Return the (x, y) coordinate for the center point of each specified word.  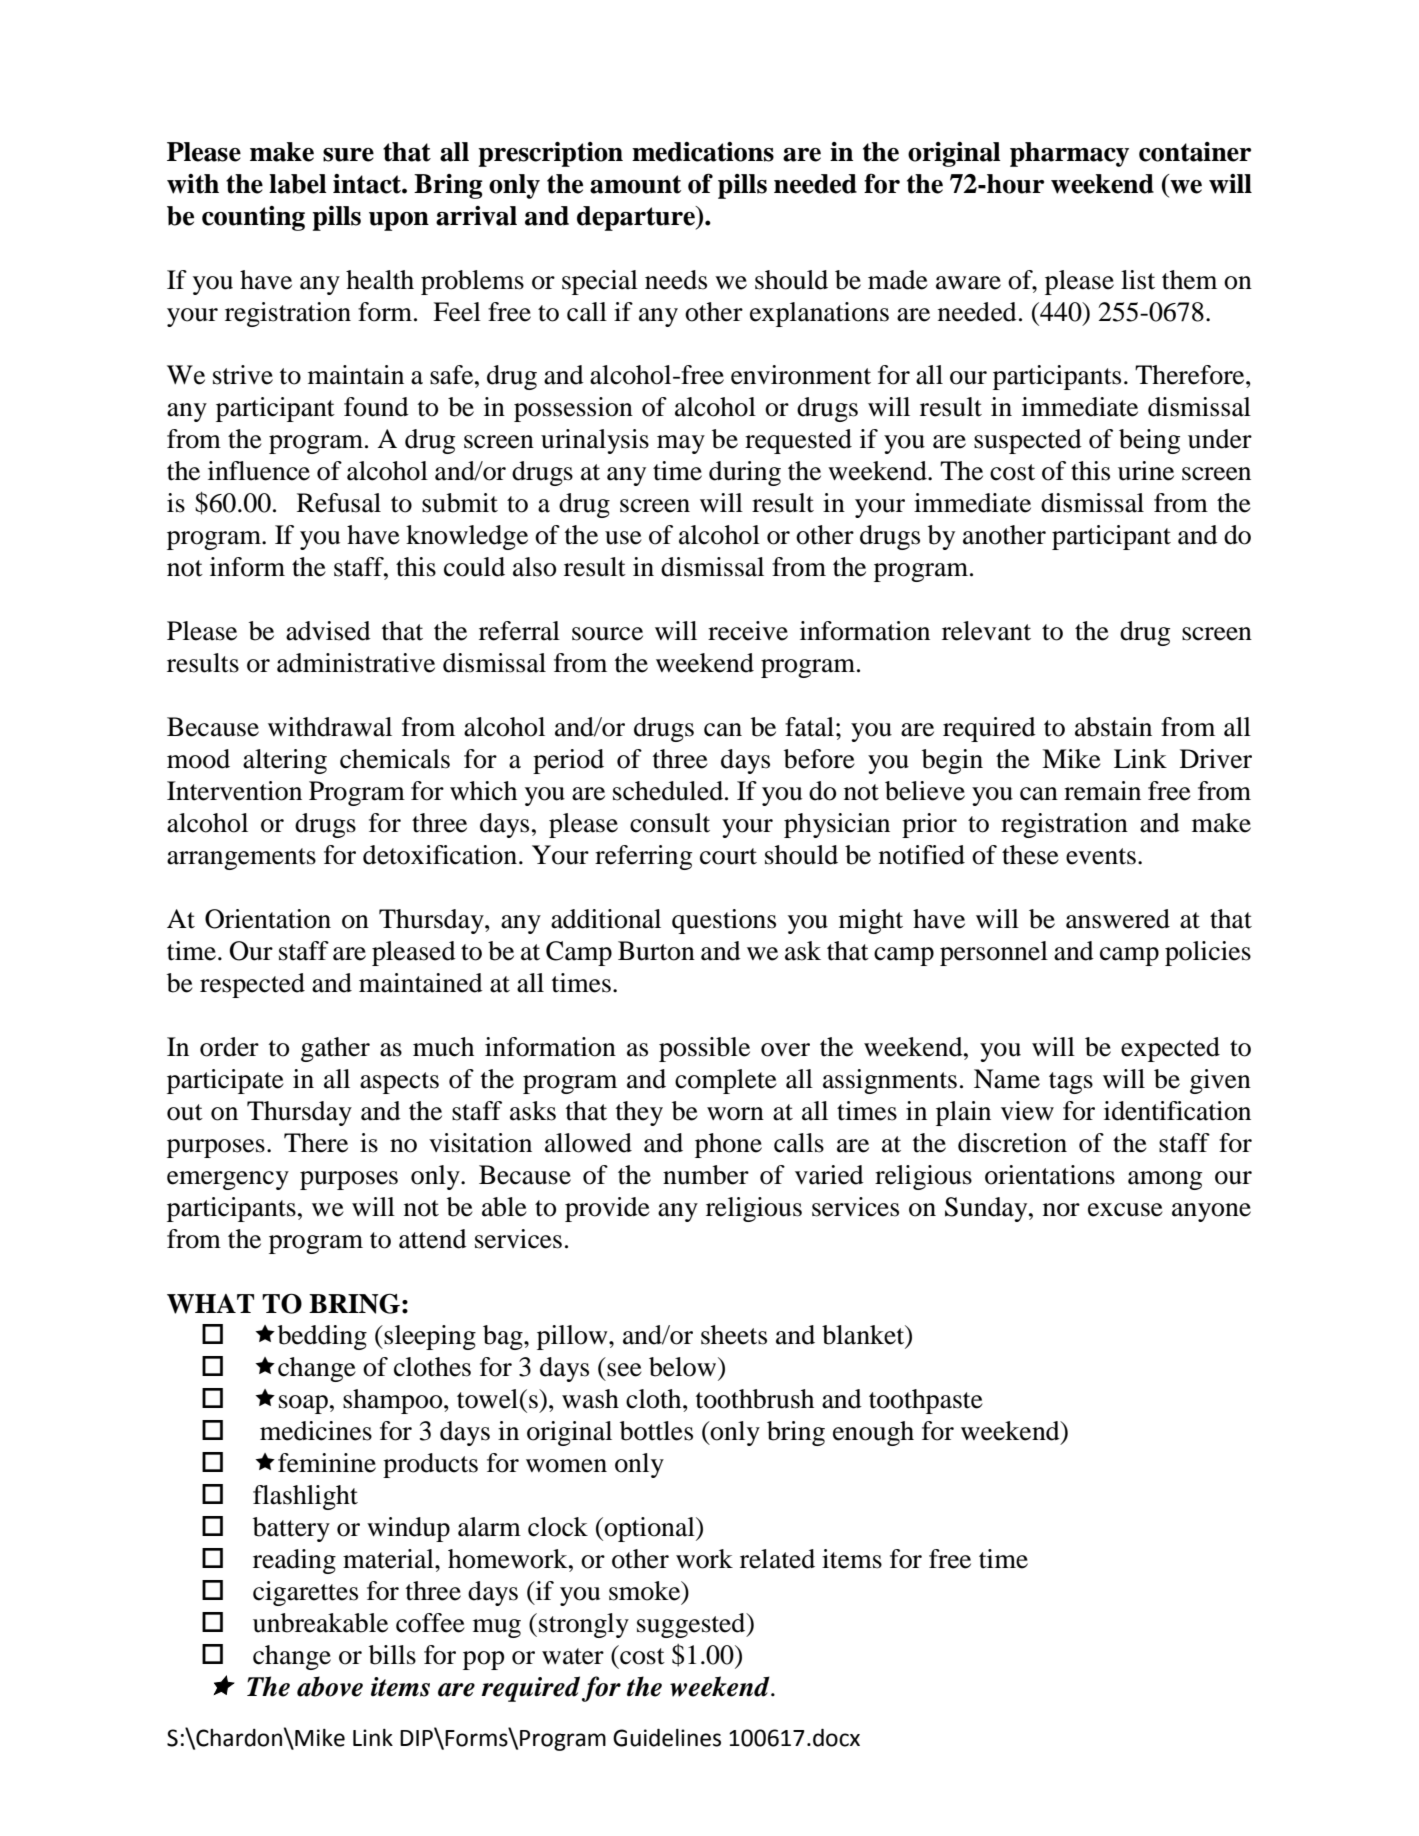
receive (748, 631)
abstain (1113, 727)
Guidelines (667, 1738)
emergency (228, 1180)
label (298, 184)
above (330, 1686)
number (706, 1175)
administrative (356, 663)
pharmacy (1069, 154)
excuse (1125, 1210)
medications (703, 152)
